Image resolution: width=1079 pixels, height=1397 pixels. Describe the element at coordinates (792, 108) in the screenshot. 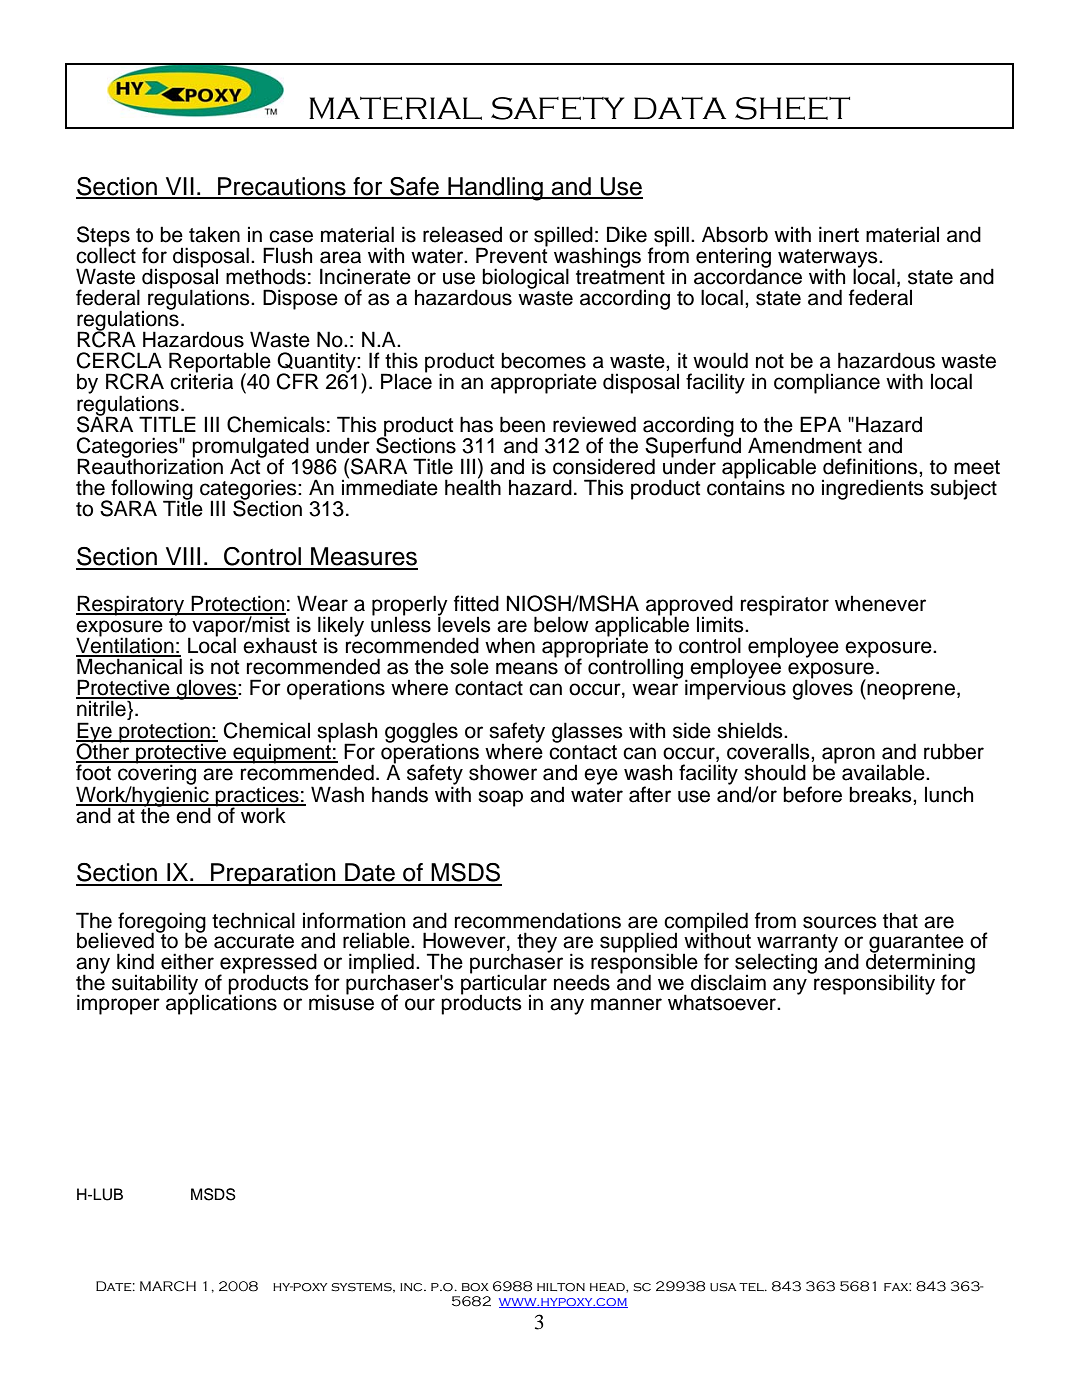

I see `SHEET` at that location.
